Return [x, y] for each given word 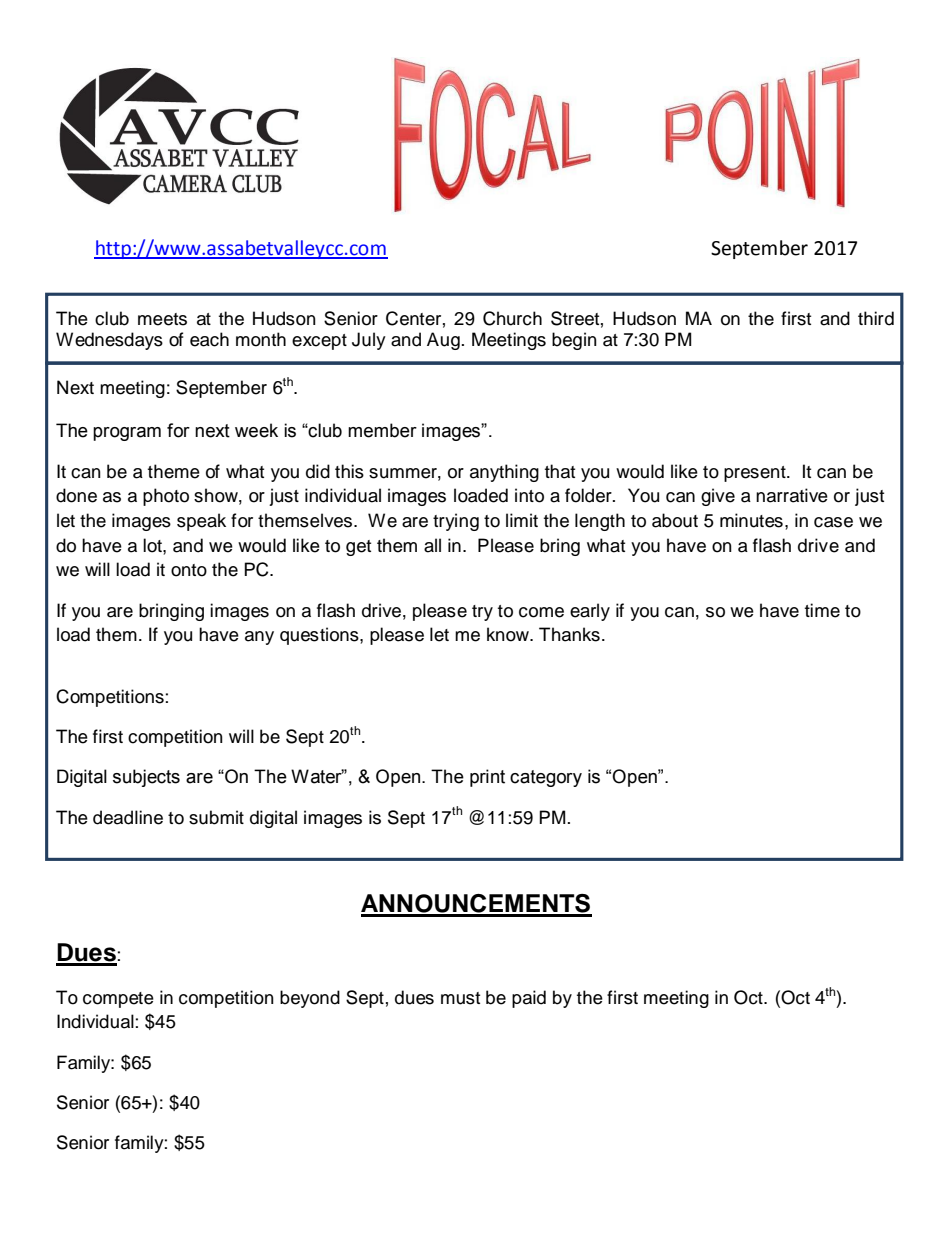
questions [320, 636]
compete [118, 1000]
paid [529, 999]
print [487, 778]
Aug [443, 341]
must [460, 998]
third [876, 318]
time [822, 610]
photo [166, 497]
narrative [792, 495]
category [546, 778]
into [529, 495]
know [509, 634]
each [209, 339]
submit [216, 817]
